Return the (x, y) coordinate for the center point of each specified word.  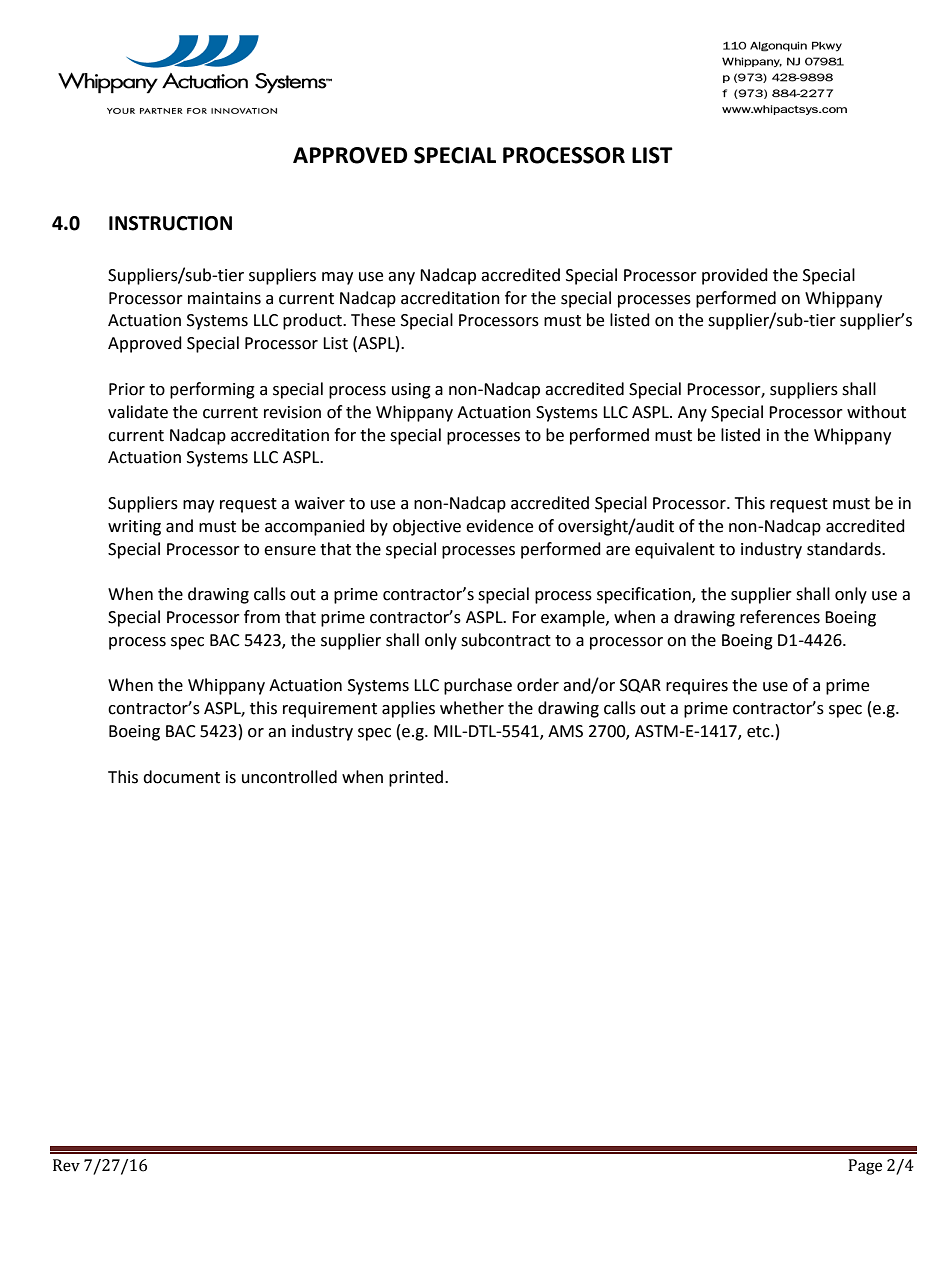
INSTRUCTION (170, 223)
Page (865, 1167)
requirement (330, 710)
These (373, 320)
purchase (478, 686)
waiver (320, 503)
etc (759, 732)
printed (416, 778)
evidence (499, 526)
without (876, 412)
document (181, 777)
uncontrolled (289, 777)
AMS (565, 731)
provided (735, 276)
